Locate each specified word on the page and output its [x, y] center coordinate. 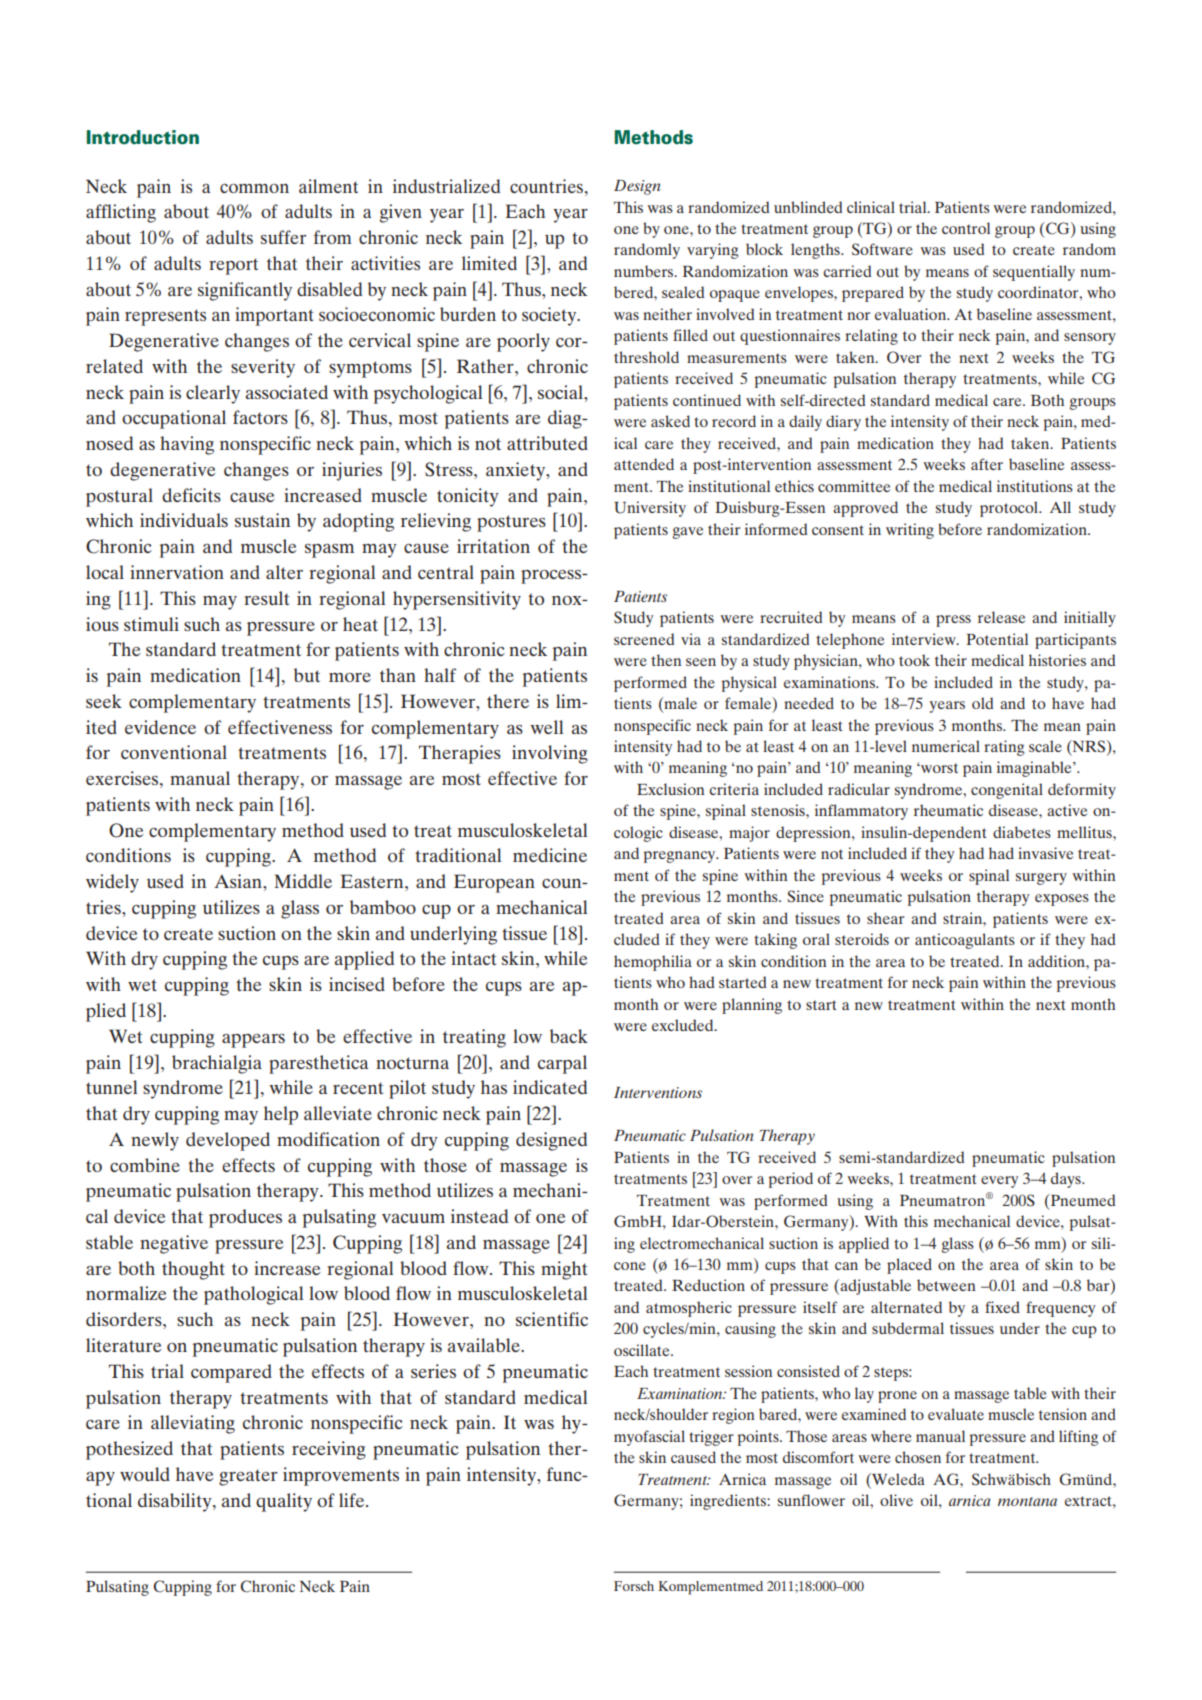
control [966, 228]
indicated [550, 1087]
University [650, 509]
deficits [191, 495]
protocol [1010, 509]
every [999, 1182]
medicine [550, 855]
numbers [645, 271]
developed [228, 1141]
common [254, 188]
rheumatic [948, 810]
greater [248, 1477]
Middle [303, 881]
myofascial [649, 1438]
